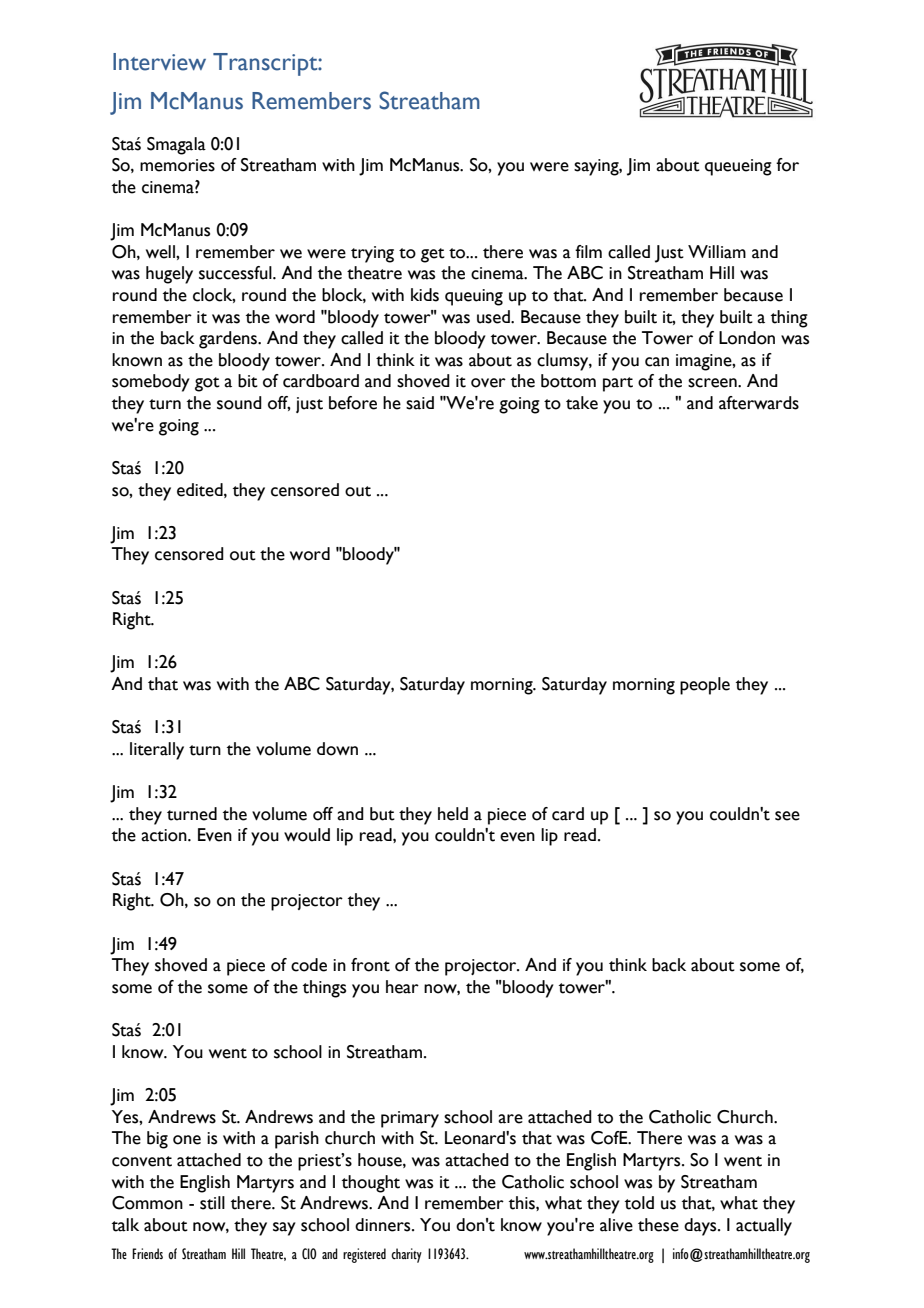  What do you see at coordinates (337, 749) in the page?
I see `down` at bounding box center [337, 749].
